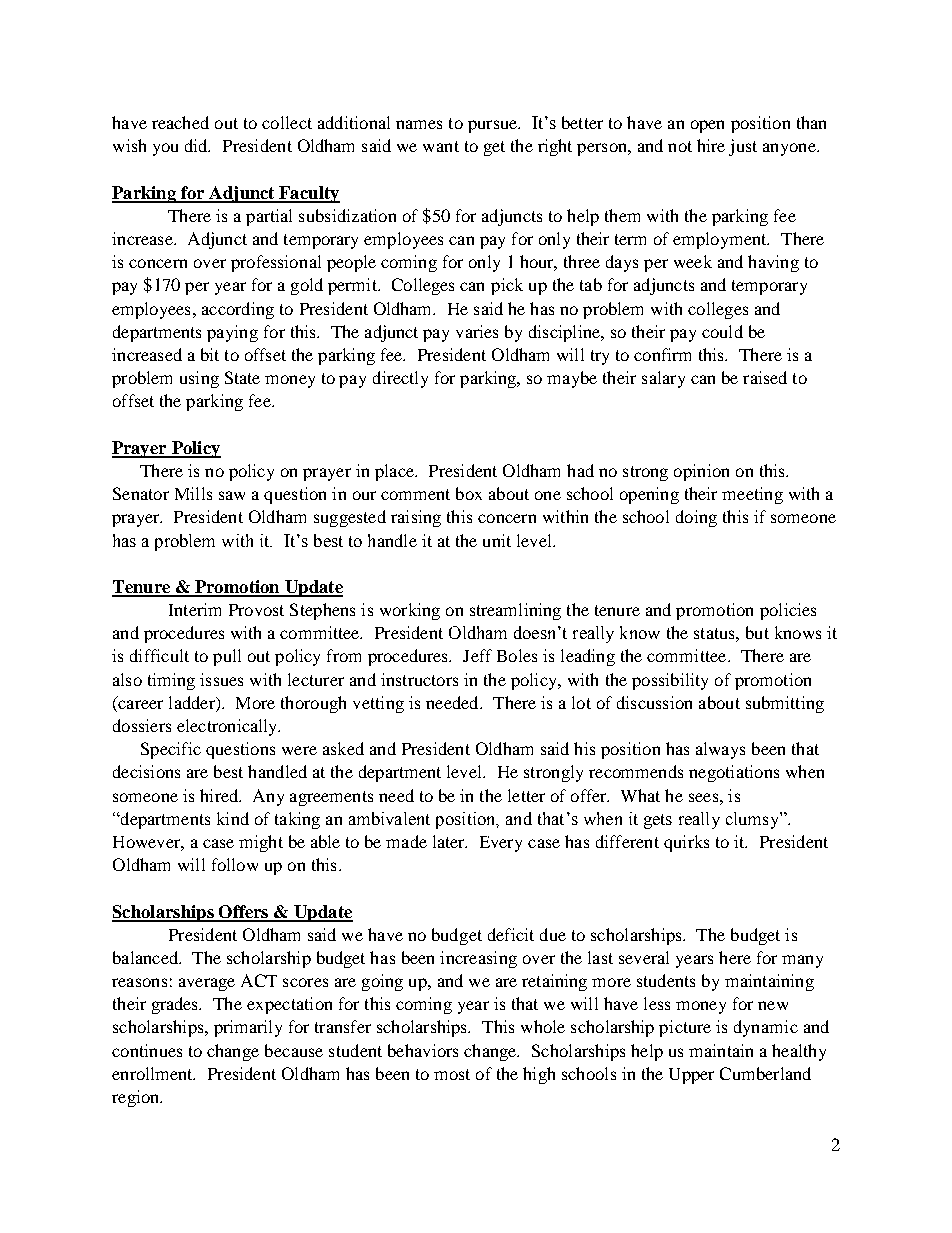 The image size is (952, 1233). Describe the element at coordinates (526, 795) in the document. I see `letter` at that location.
